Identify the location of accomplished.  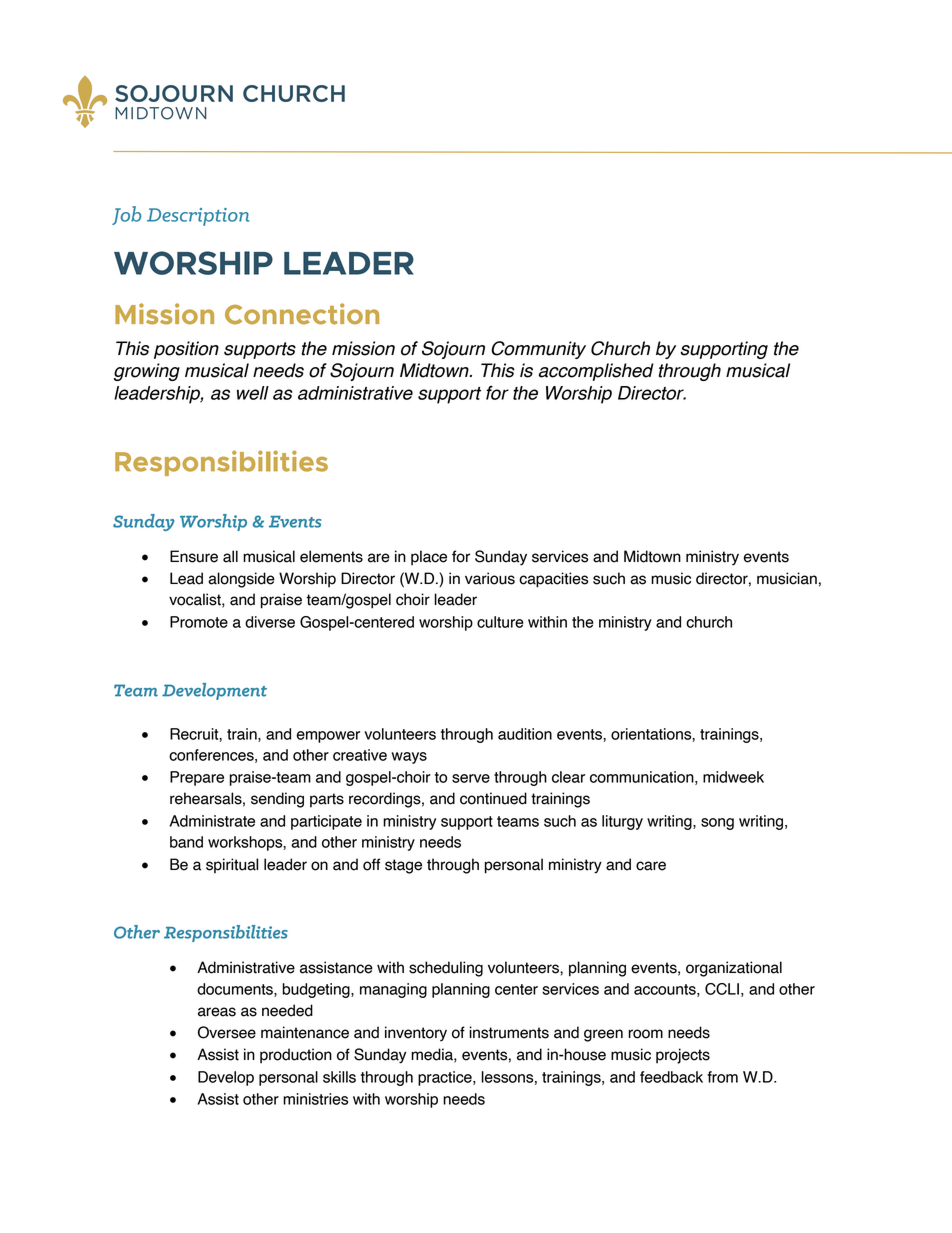
(596, 372).
